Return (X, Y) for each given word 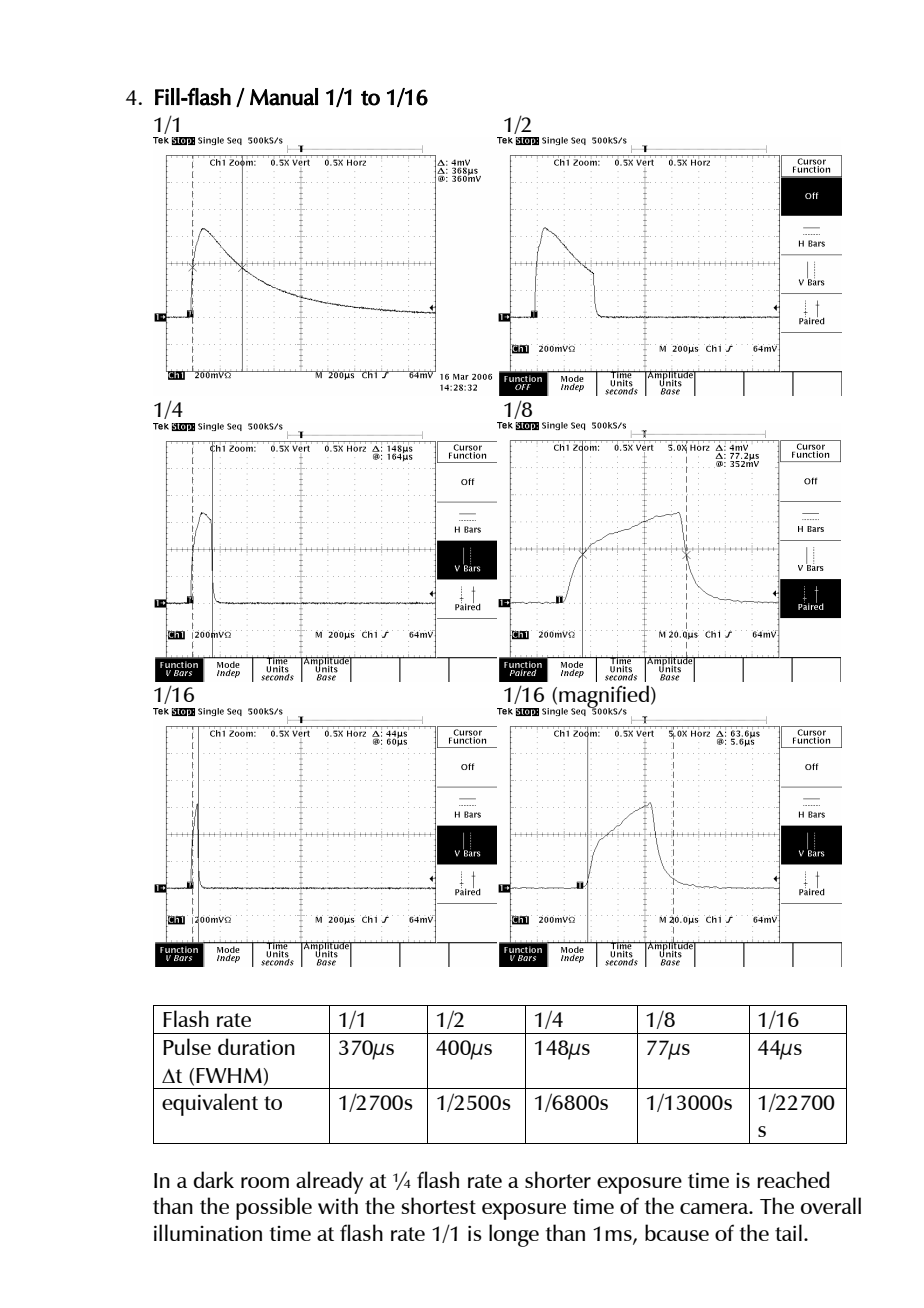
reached (793, 1179)
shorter (558, 1179)
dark (213, 1179)
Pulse (187, 1046)
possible (274, 1208)
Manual (284, 97)
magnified (603, 698)
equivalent (210, 1104)
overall (831, 1205)
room (265, 1182)
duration (256, 1046)
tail (788, 1232)
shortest (439, 1205)
